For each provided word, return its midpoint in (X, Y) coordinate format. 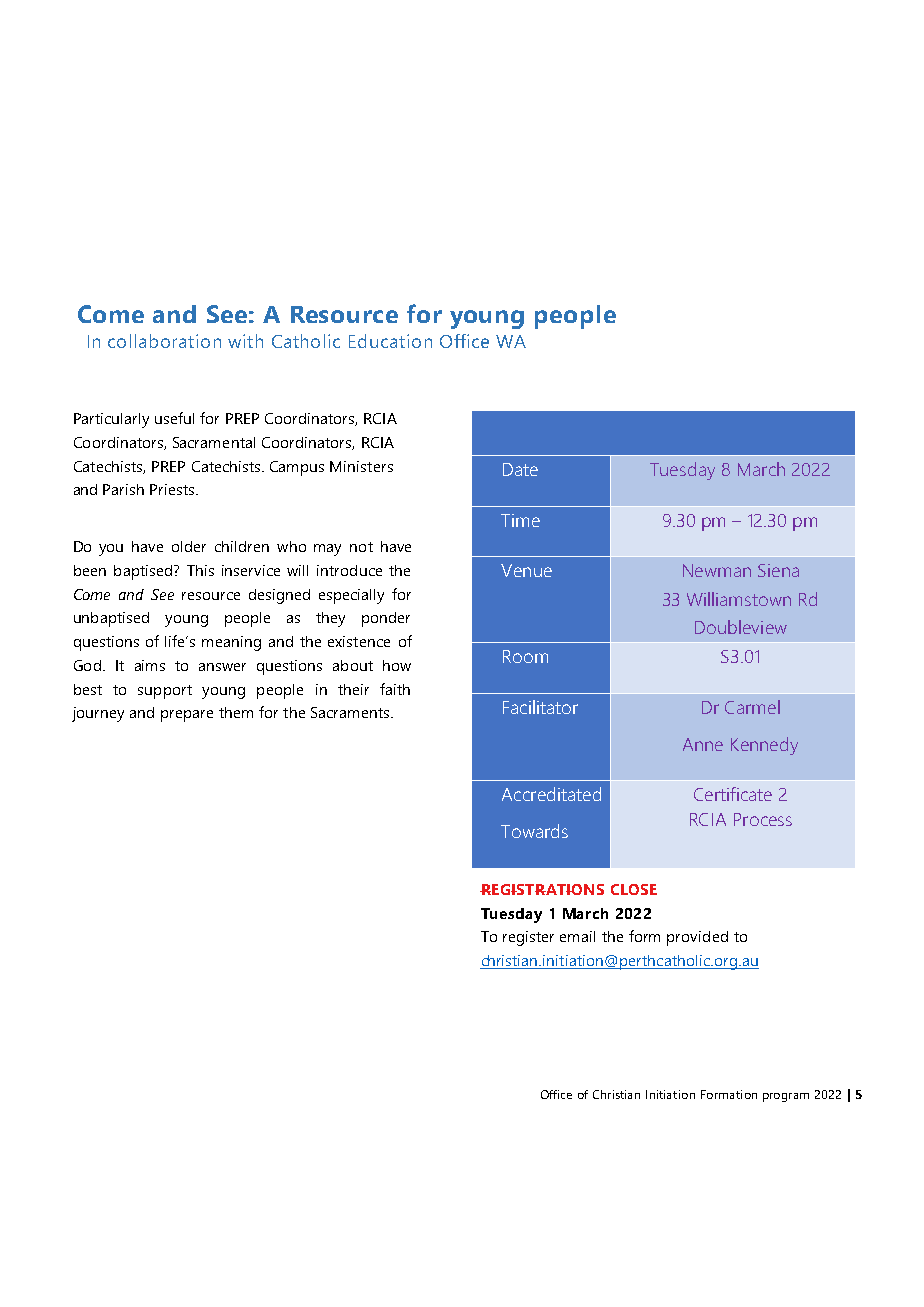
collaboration (164, 341)
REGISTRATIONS (542, 889)
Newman (717, 570)
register (528, 938)
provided (697, 938)
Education (390, 341)
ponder (386, 619)
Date (520, 469)
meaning (231, 643)
